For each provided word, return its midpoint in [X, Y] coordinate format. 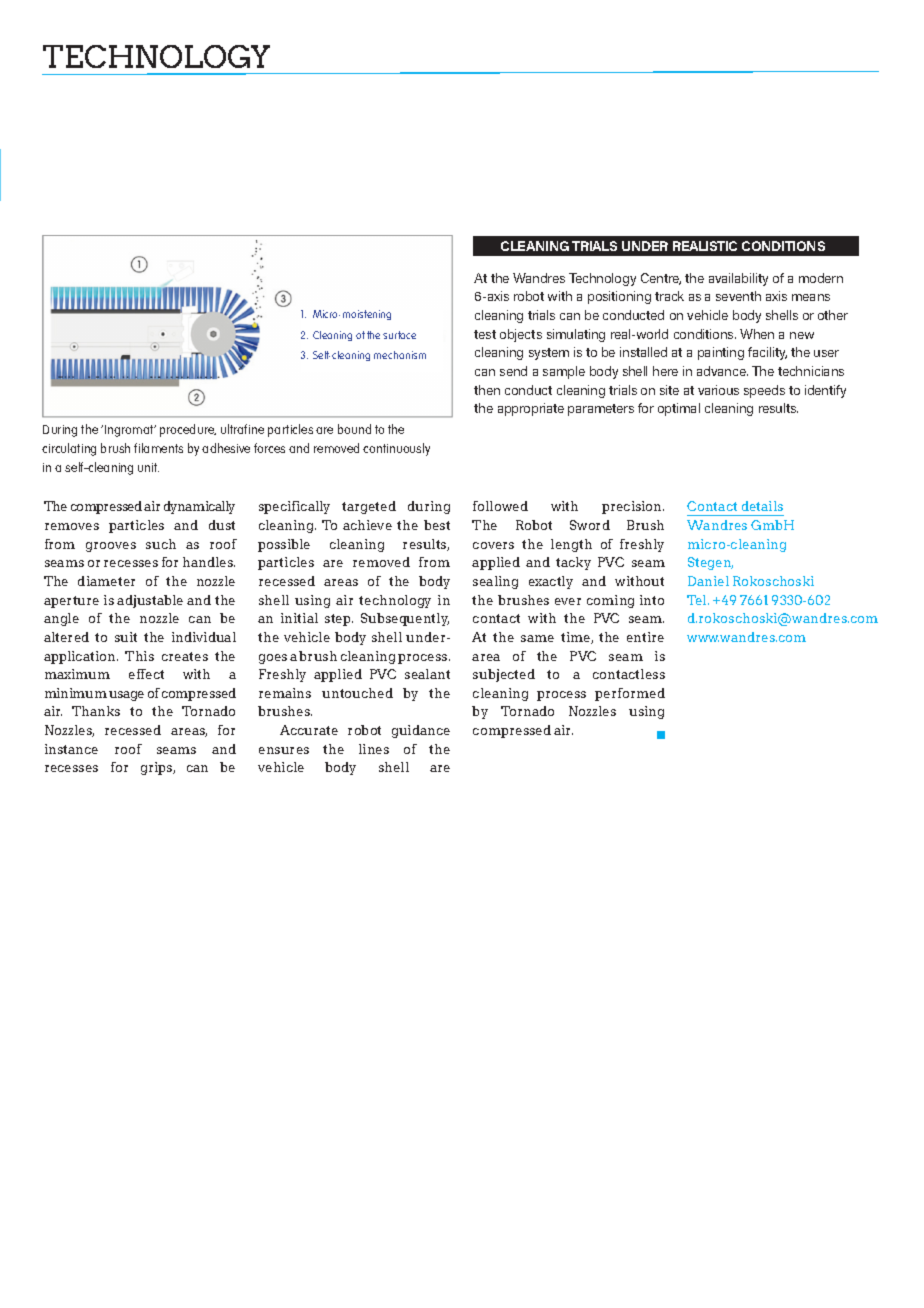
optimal [679, 409]
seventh [738, 296]
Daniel [708, 581]
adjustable [150, 601]
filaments [158, 448]
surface [399, 335]
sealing [495, 582]
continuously [396, 449]
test [485, 334]
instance [71, 749]
